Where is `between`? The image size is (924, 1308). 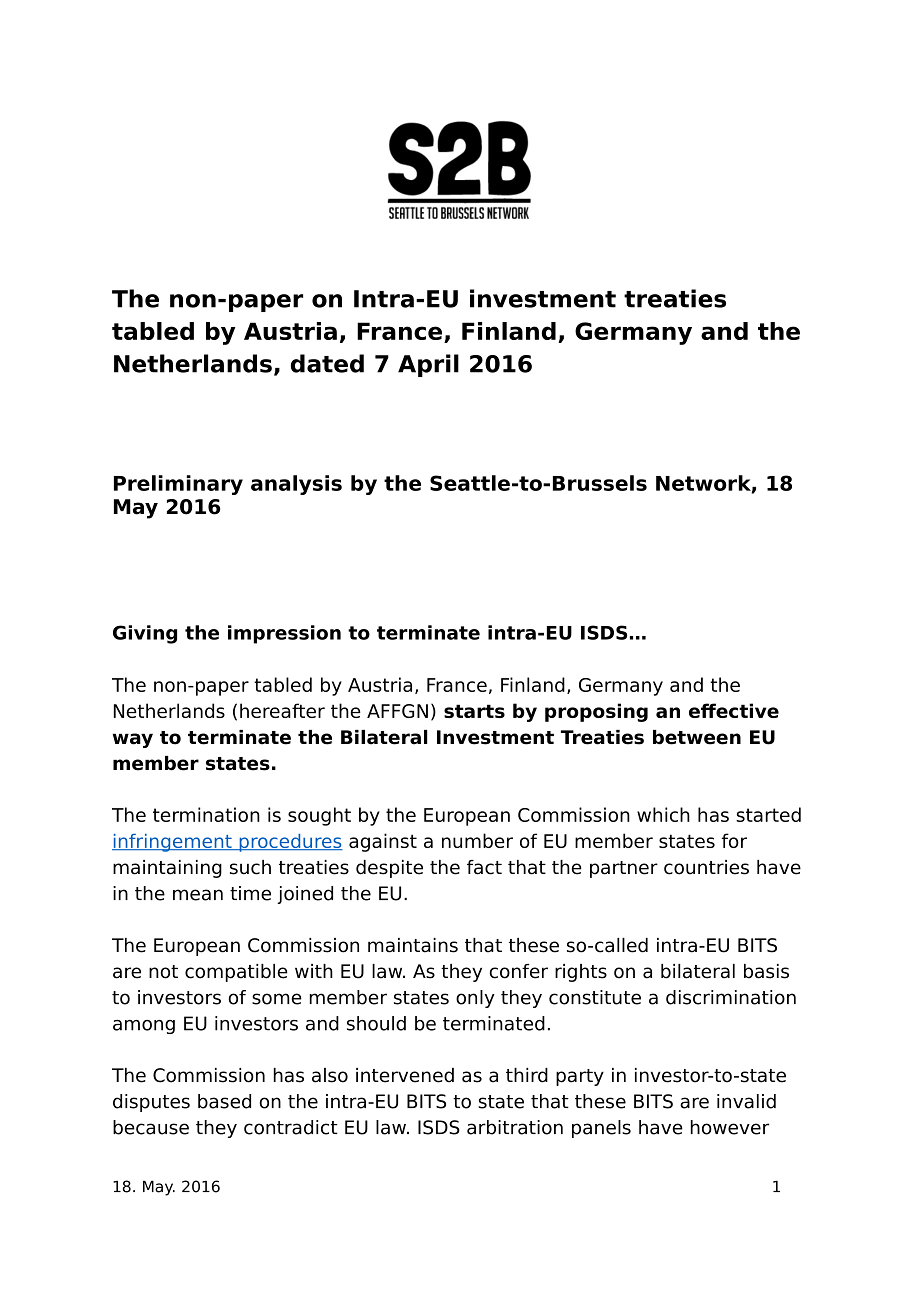
between is located at coordinates (697, 737).
